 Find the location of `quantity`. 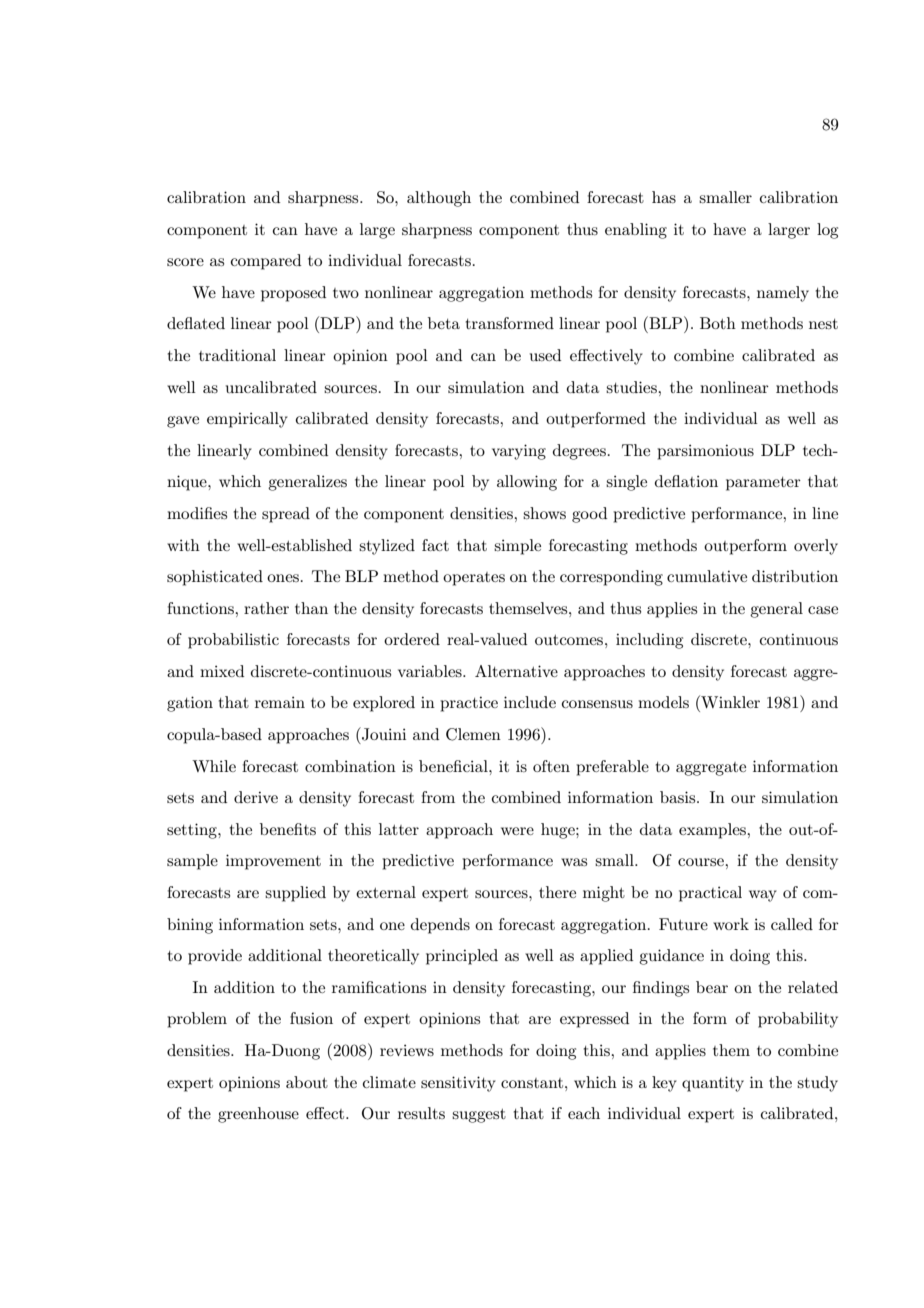

quantity is located at coordinates (713, 1084).
